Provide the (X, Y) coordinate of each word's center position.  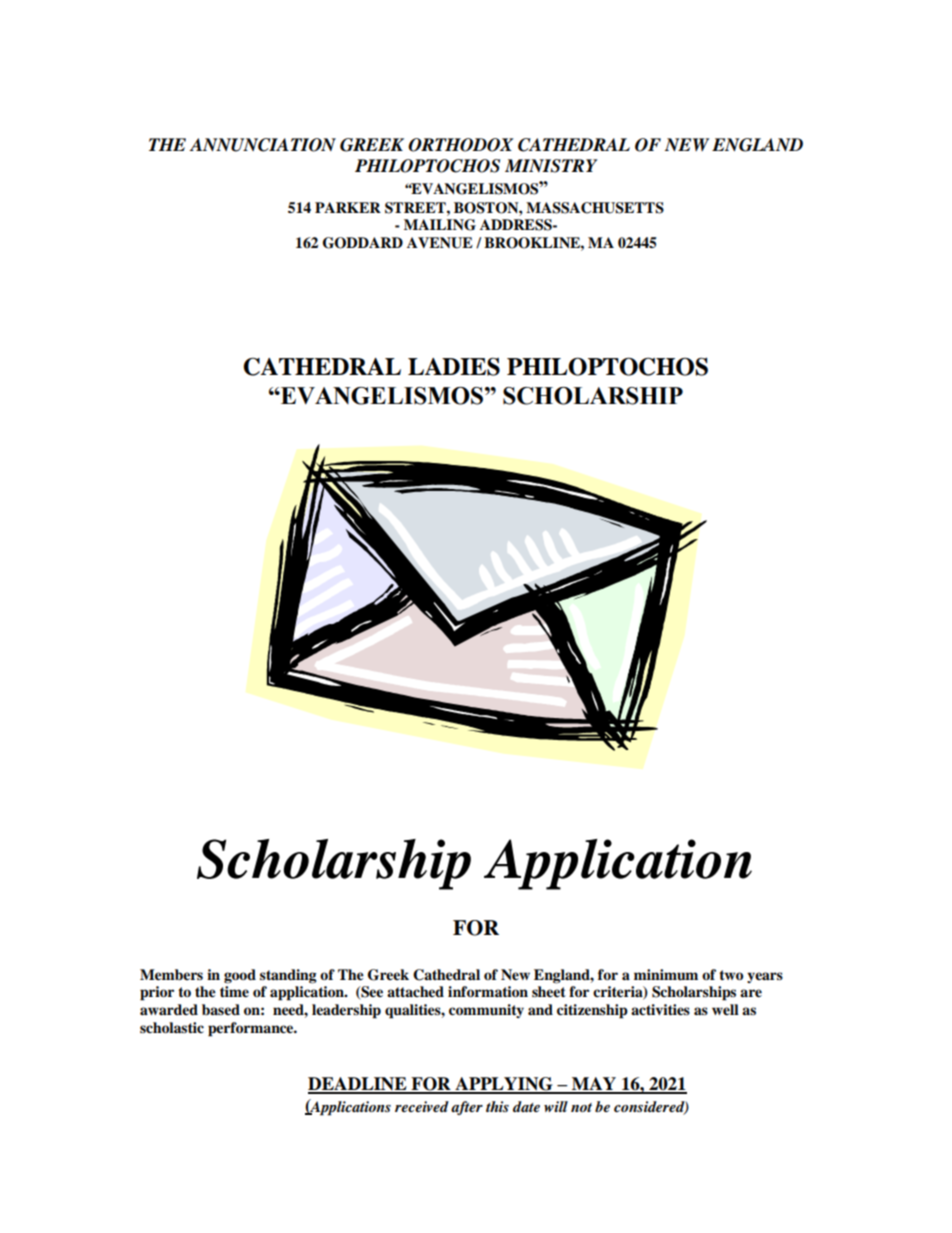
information (488, 991)
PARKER (348, 207)
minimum (666, 974)
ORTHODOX (460, 145)
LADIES (454, 367)
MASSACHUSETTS (595, 208)
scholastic (172, 1027)
